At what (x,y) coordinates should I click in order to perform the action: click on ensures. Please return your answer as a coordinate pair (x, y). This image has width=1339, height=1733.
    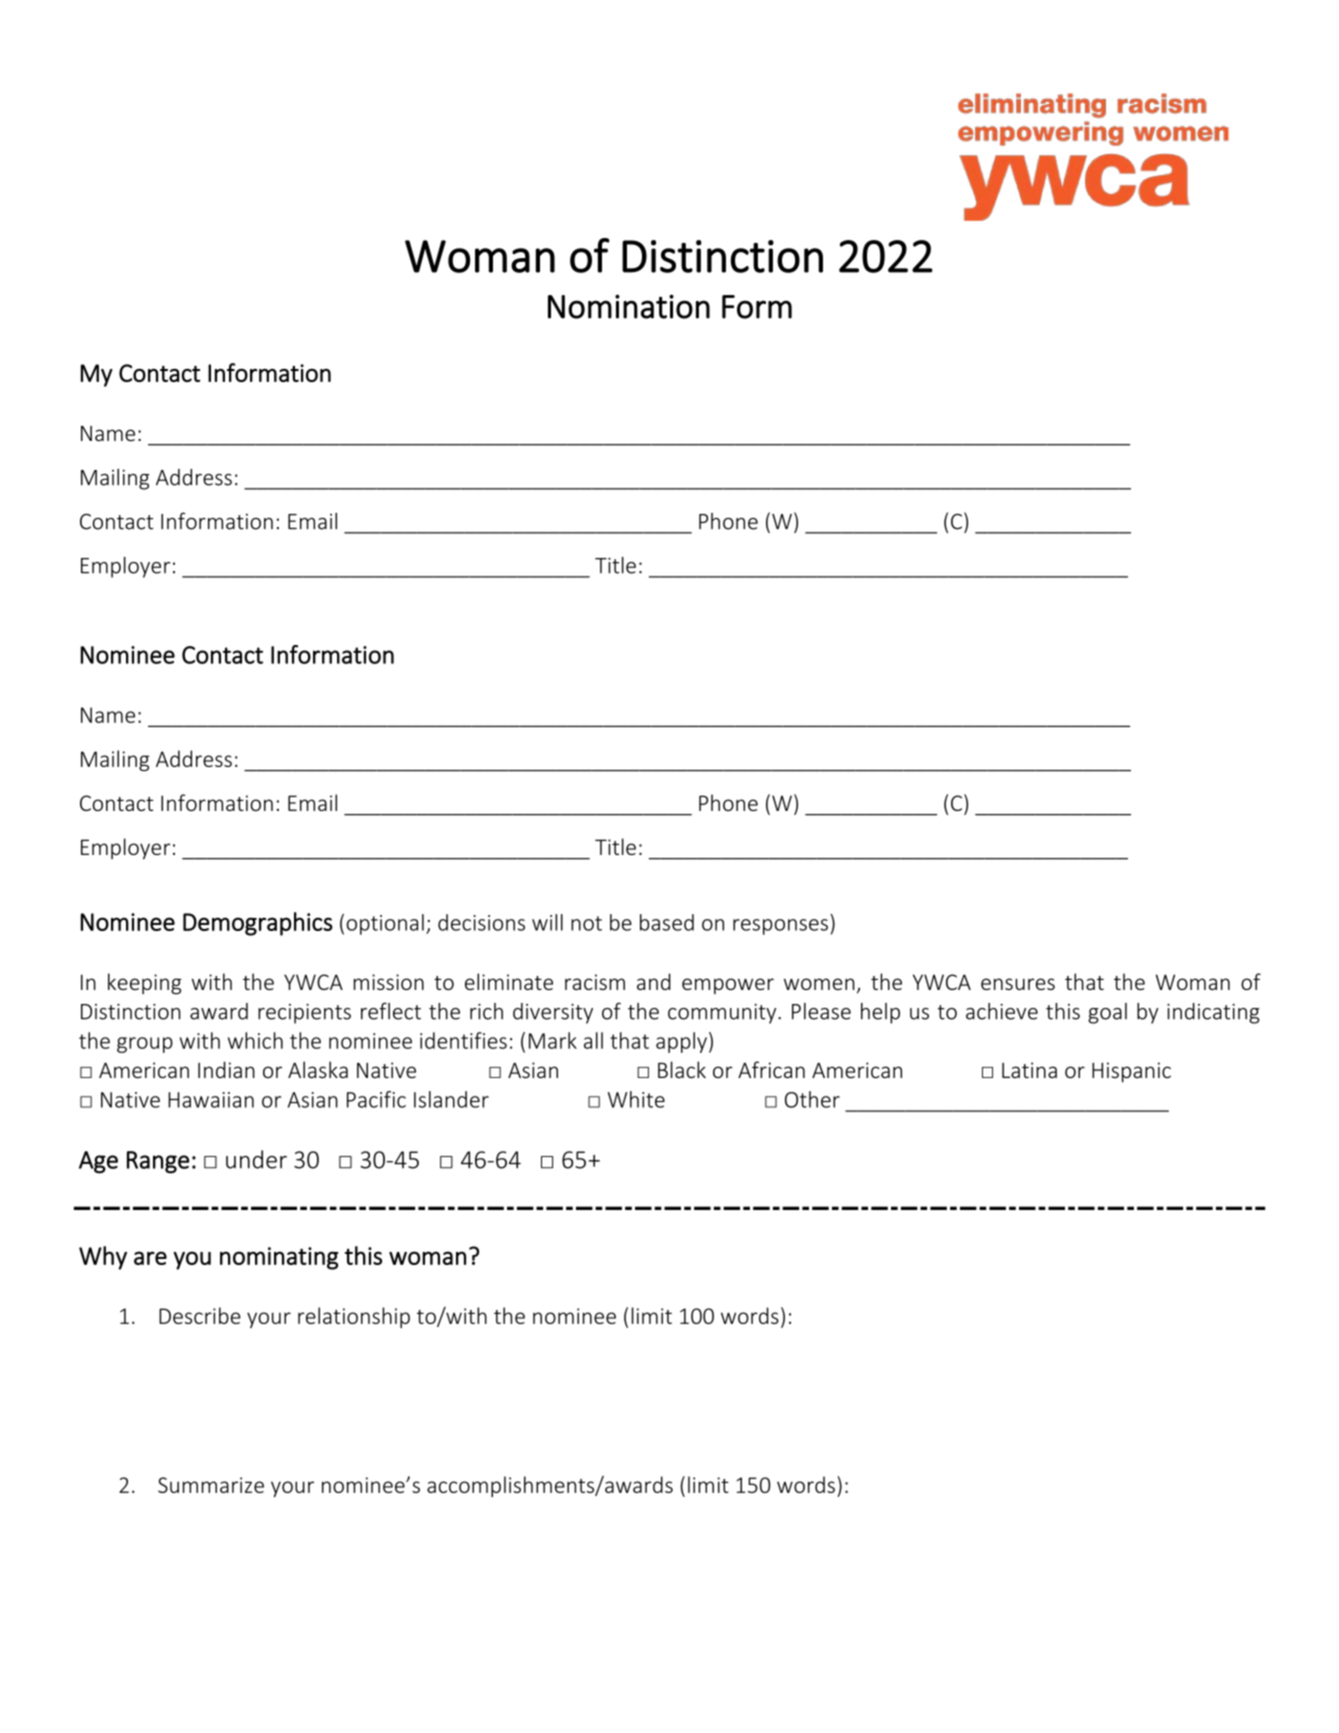
    Looking at the image, I should click on (1018, 984).
